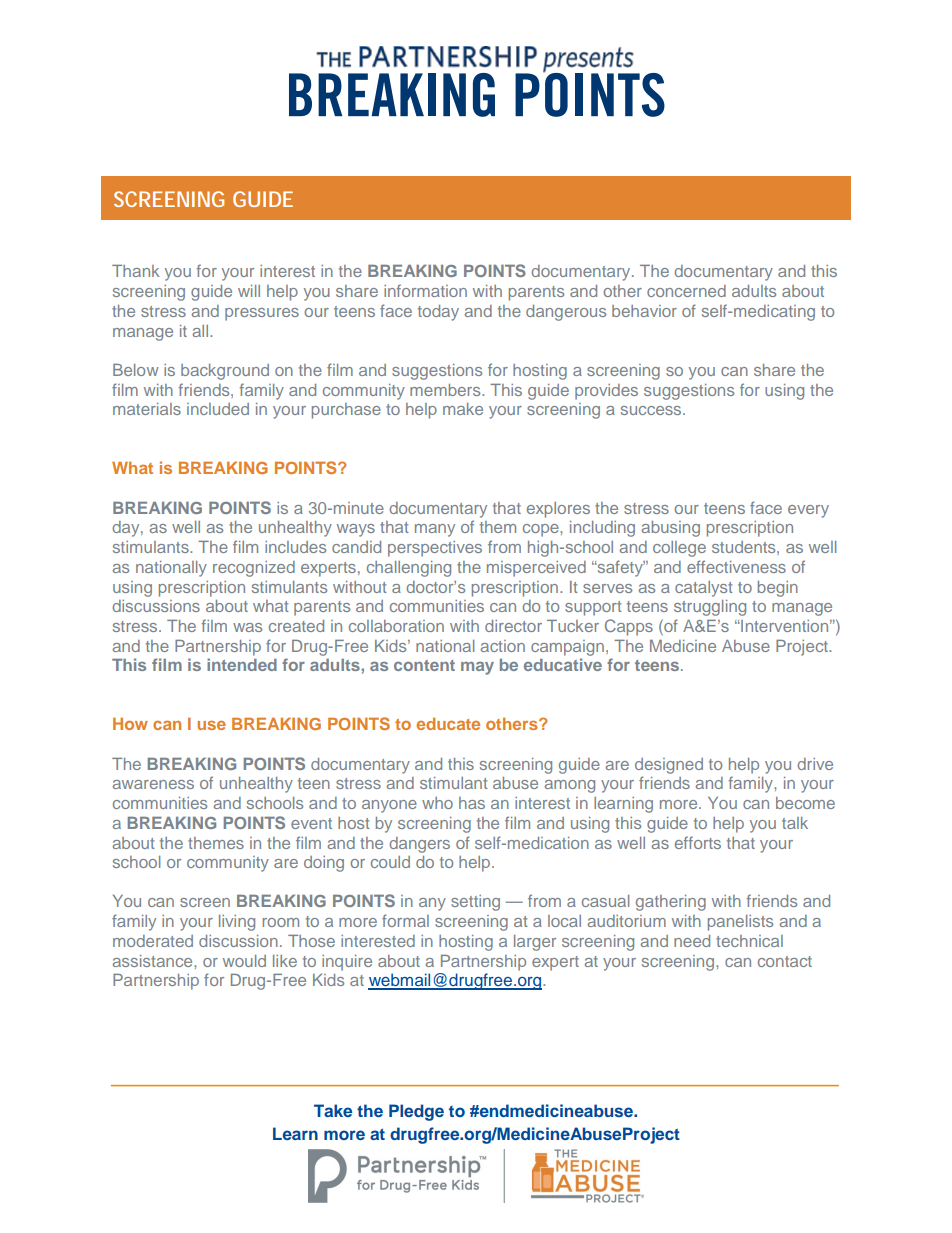 This screenshot has width=952, height=1233. I want to click on today, so click(438, 313).
